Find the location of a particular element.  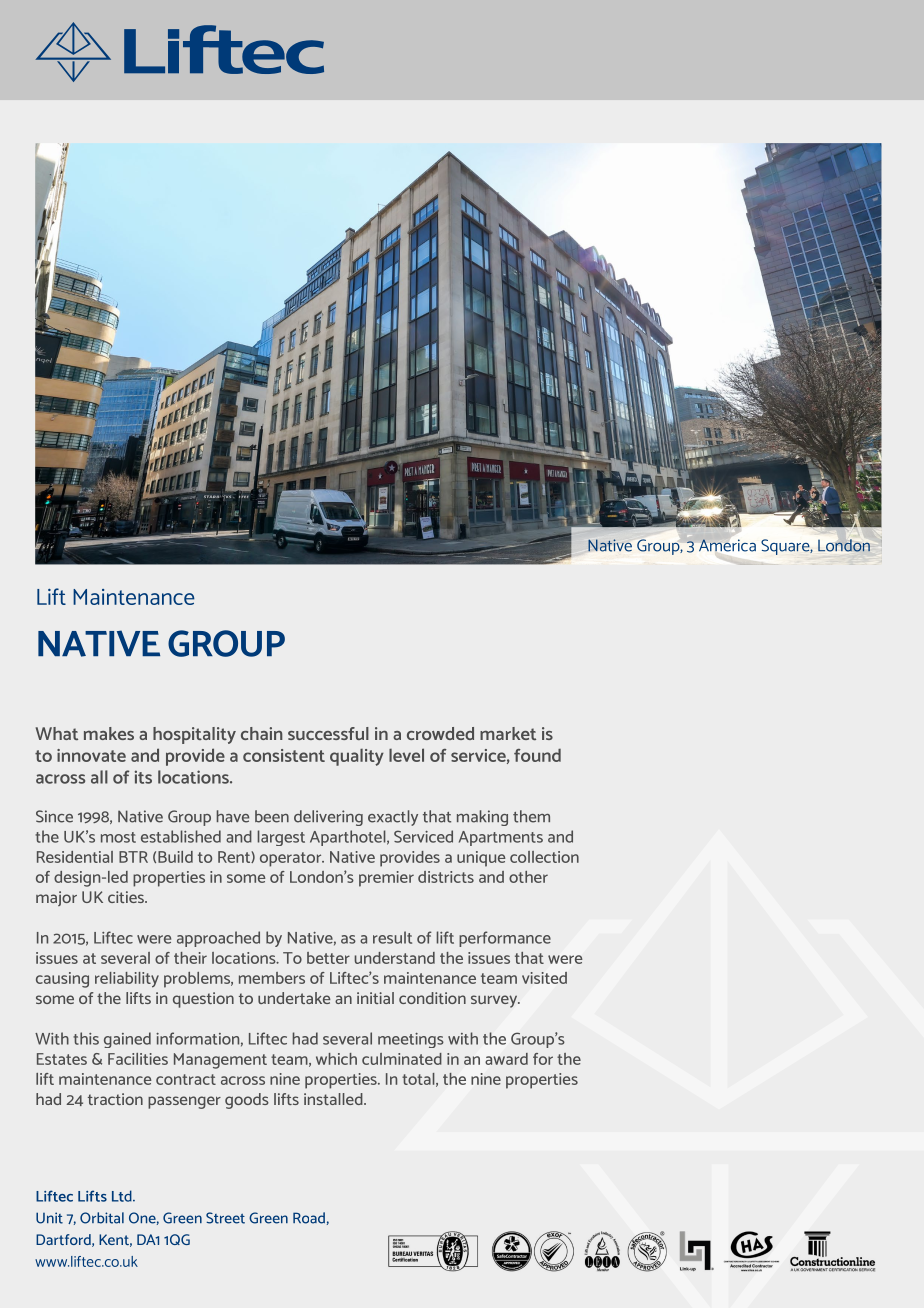

which is located at coordinates (336, 1059).
